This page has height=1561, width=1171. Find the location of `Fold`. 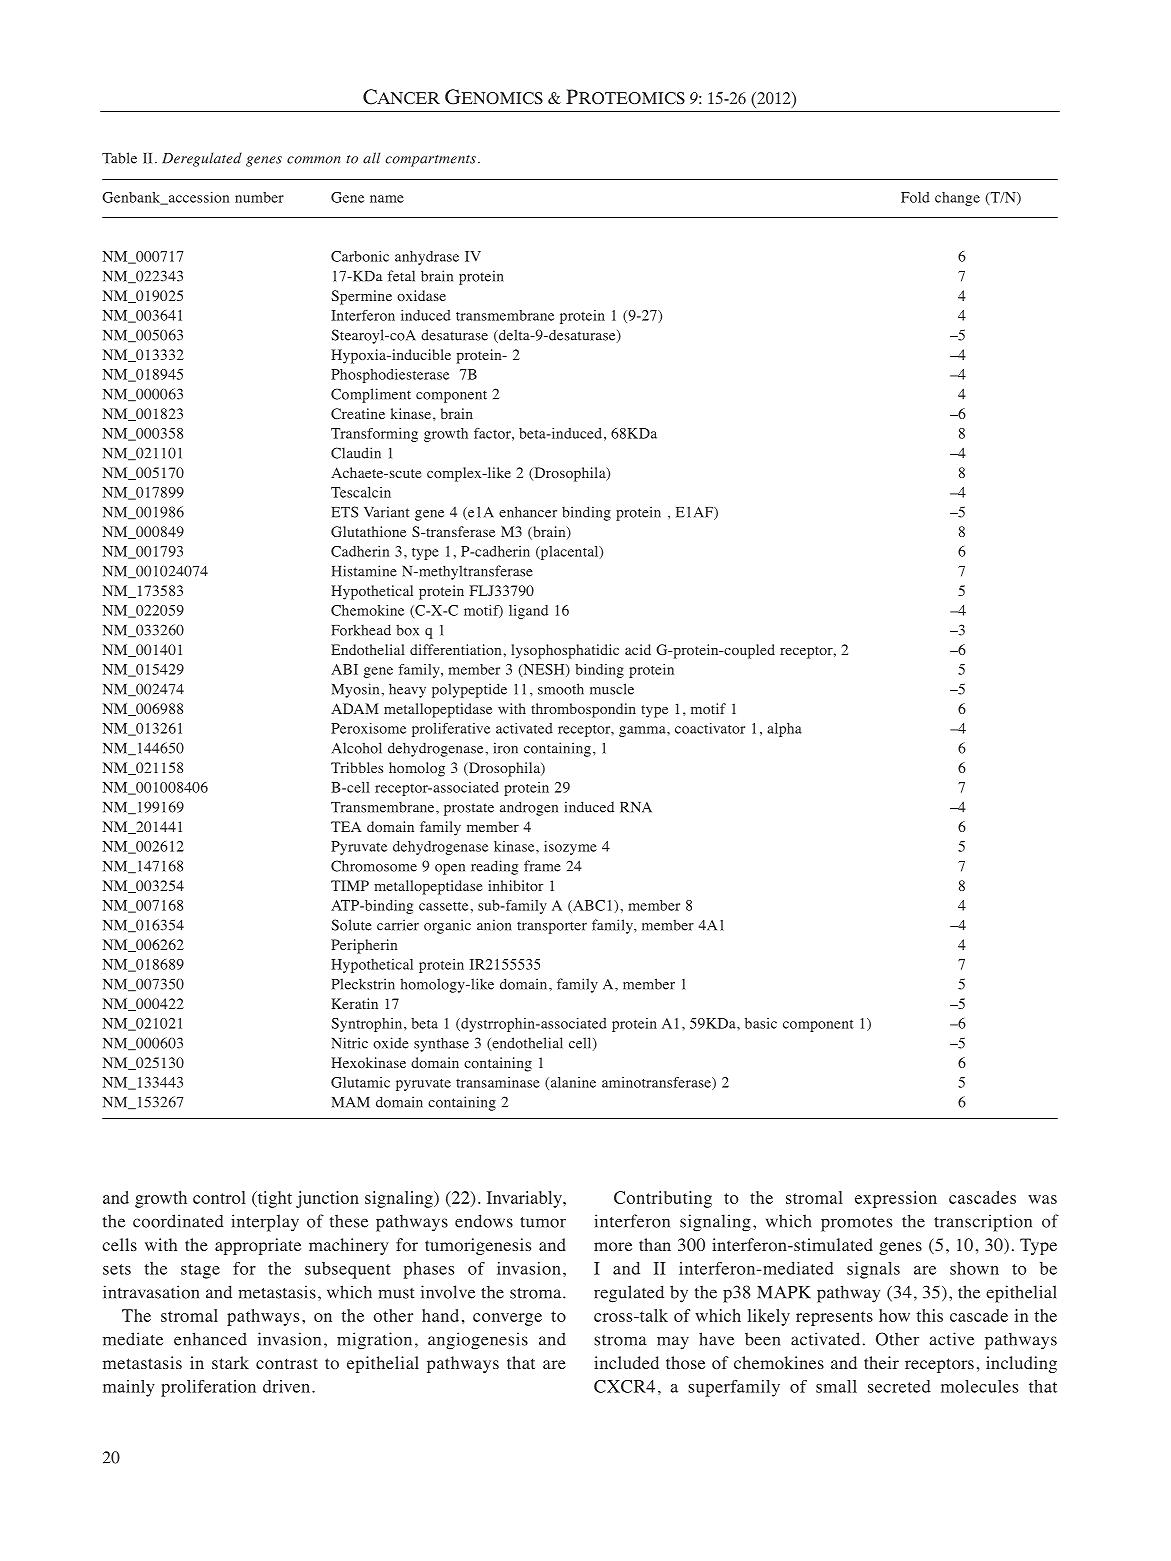

Fold is located at coordinates (915, 197).
